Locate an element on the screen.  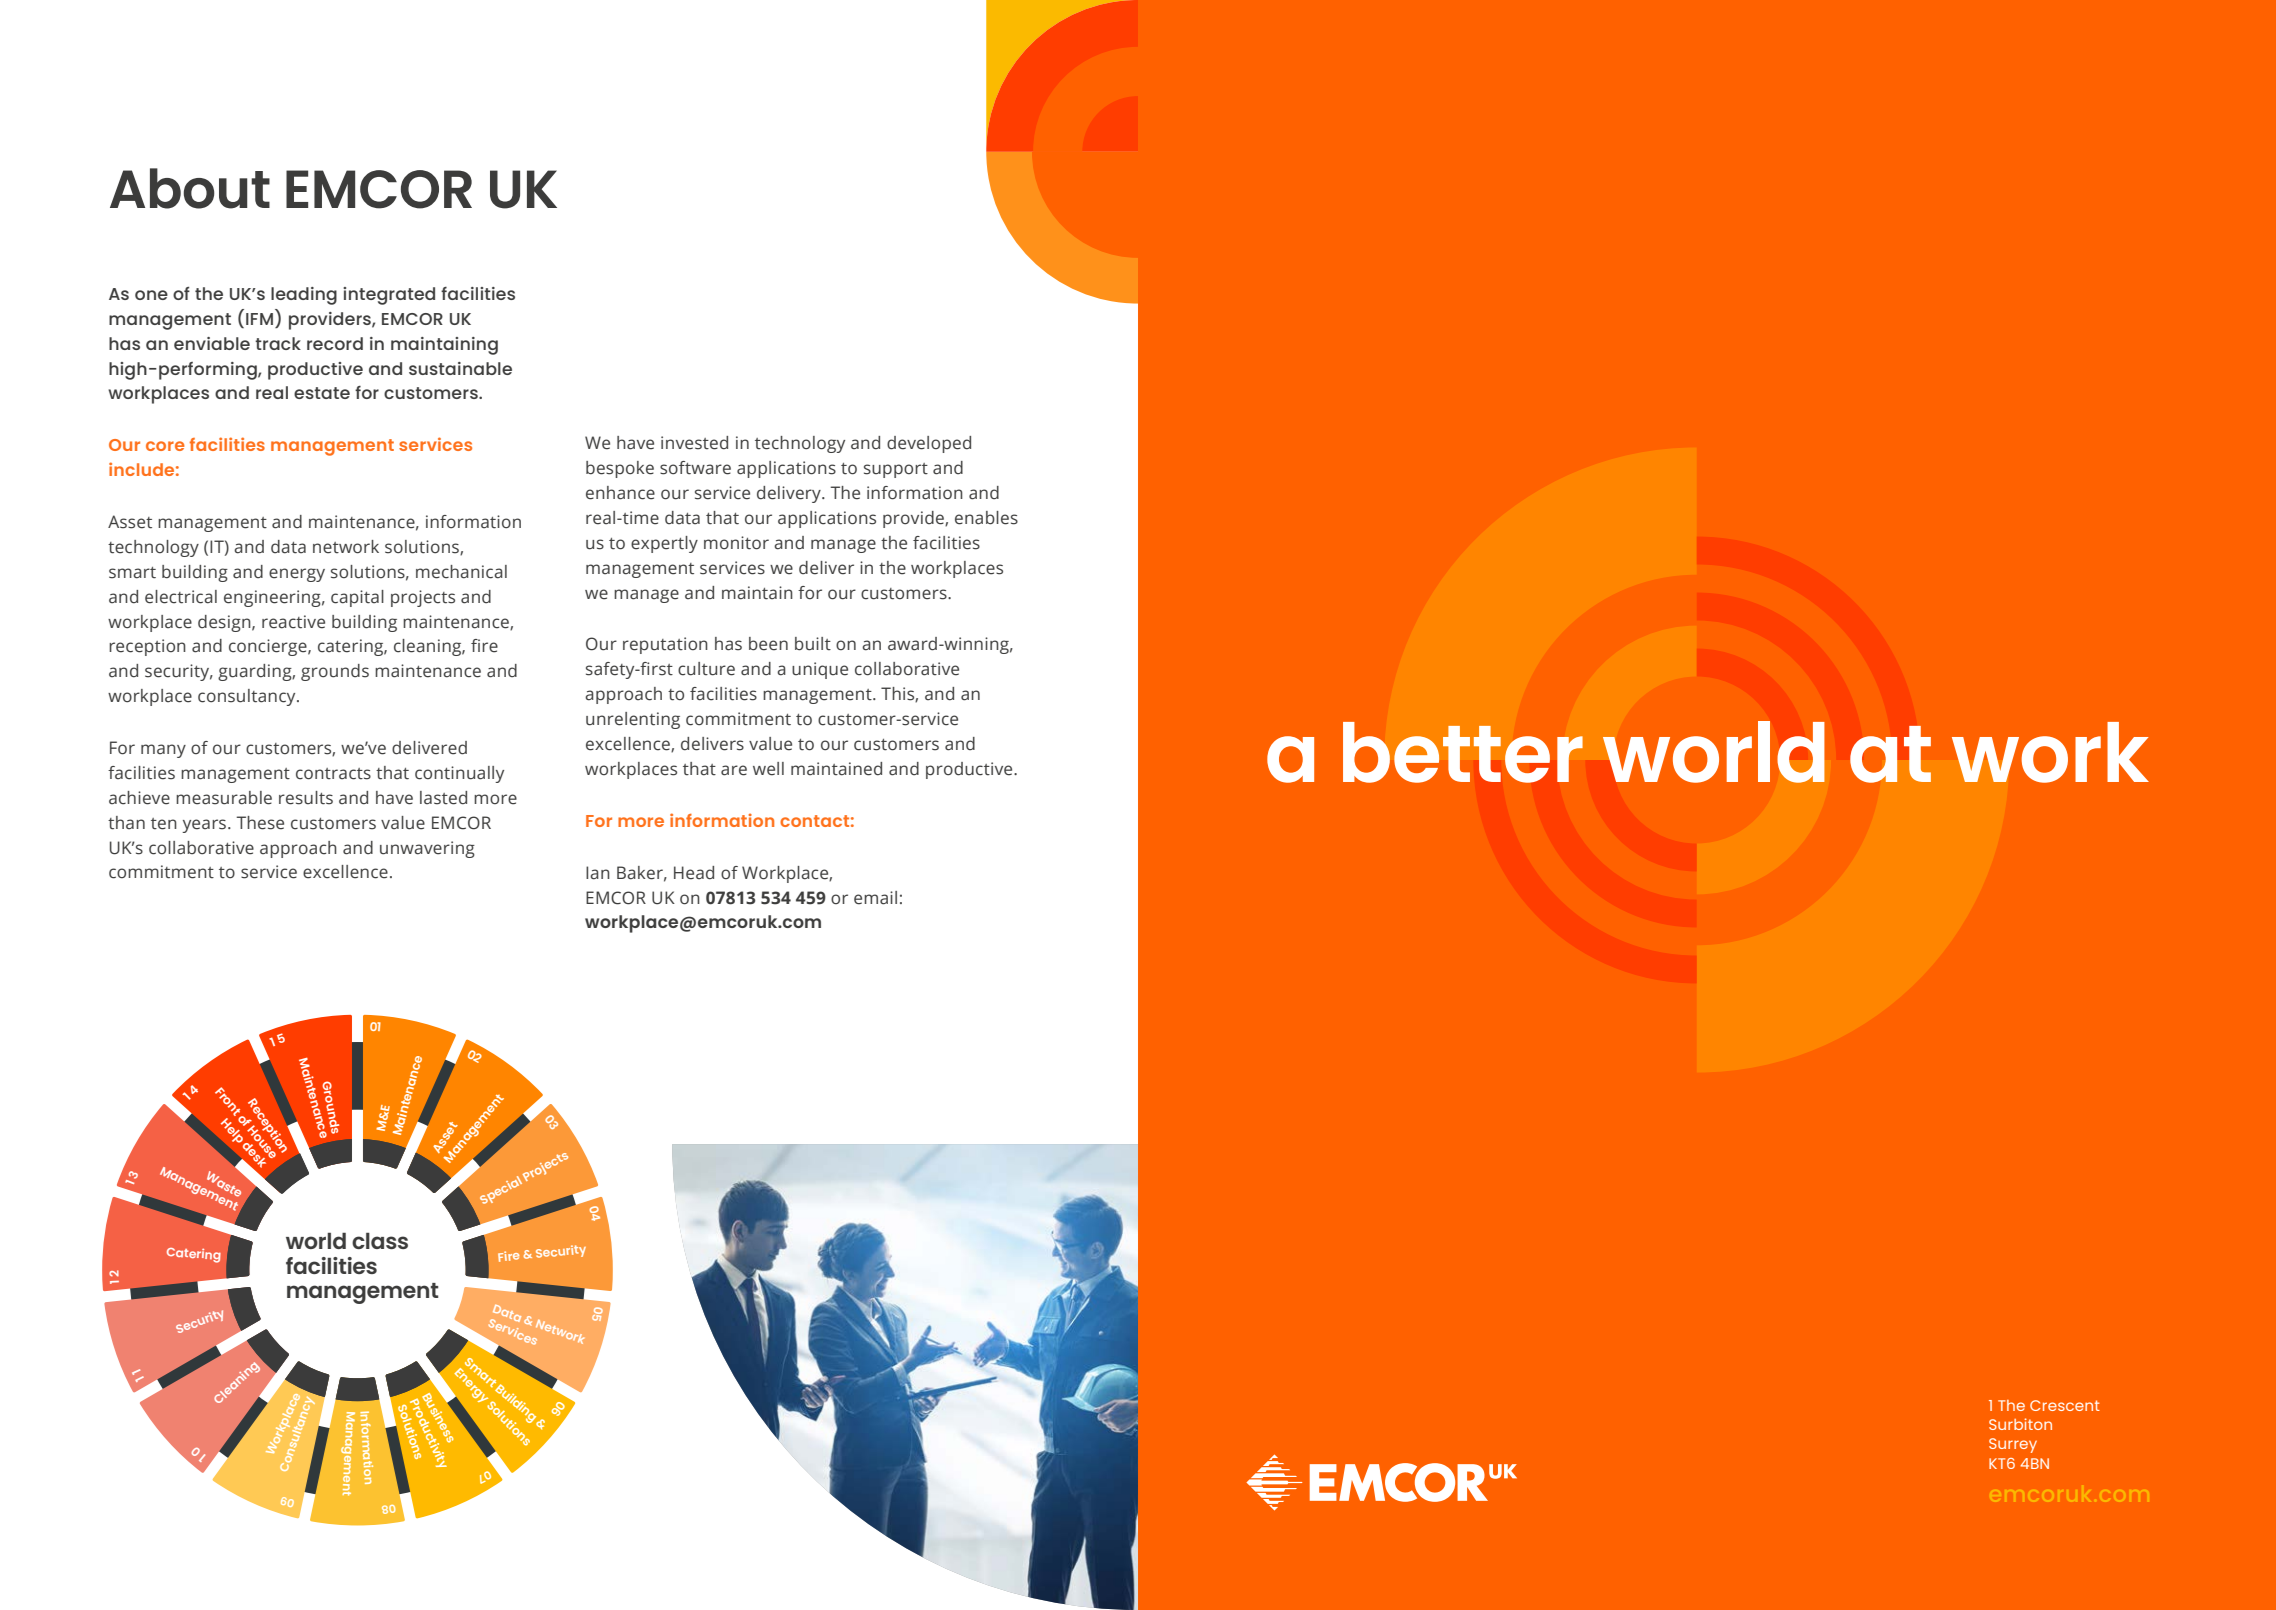
email is located at coordinates (875, 898).
